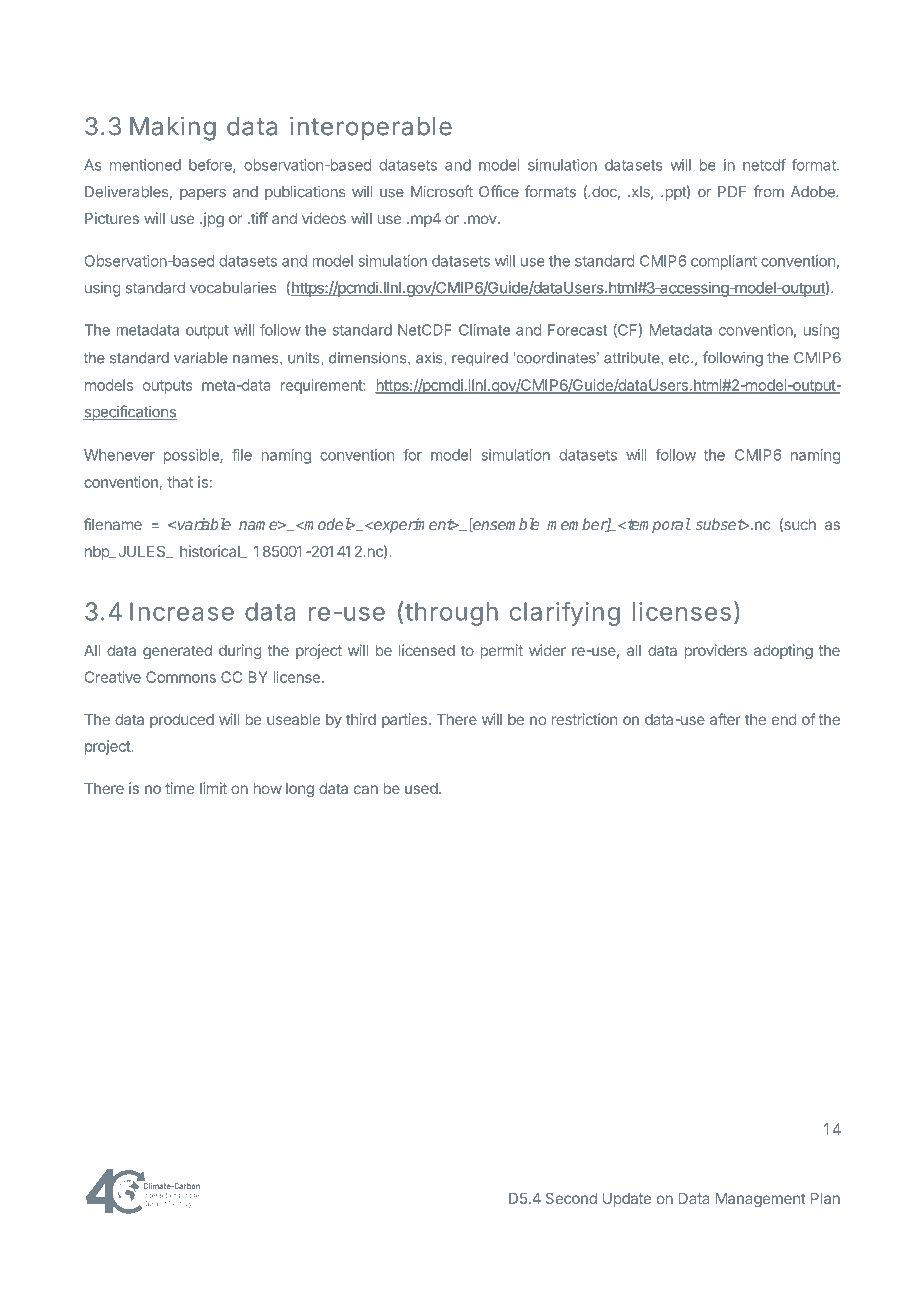 Image resolution: width=924 pixels, height=1308 pixels. What do you see at coordinates (203, 195) in the screenshot?
I see `papers` at bounding box center [203, 195].
